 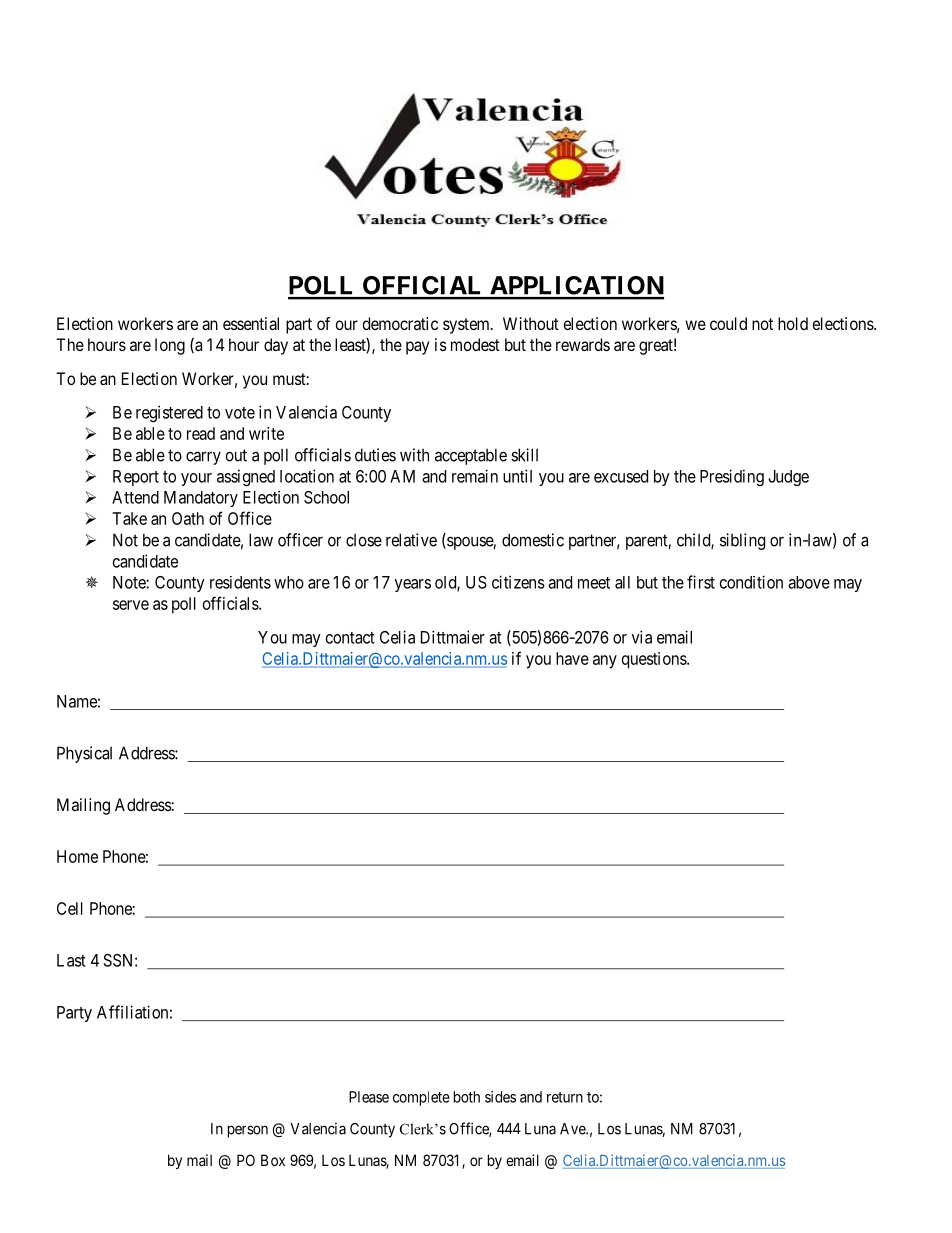 What do you see at coordinates (421, 1098) in the page?
I see `complete` at bounding box center [421, 1098].
